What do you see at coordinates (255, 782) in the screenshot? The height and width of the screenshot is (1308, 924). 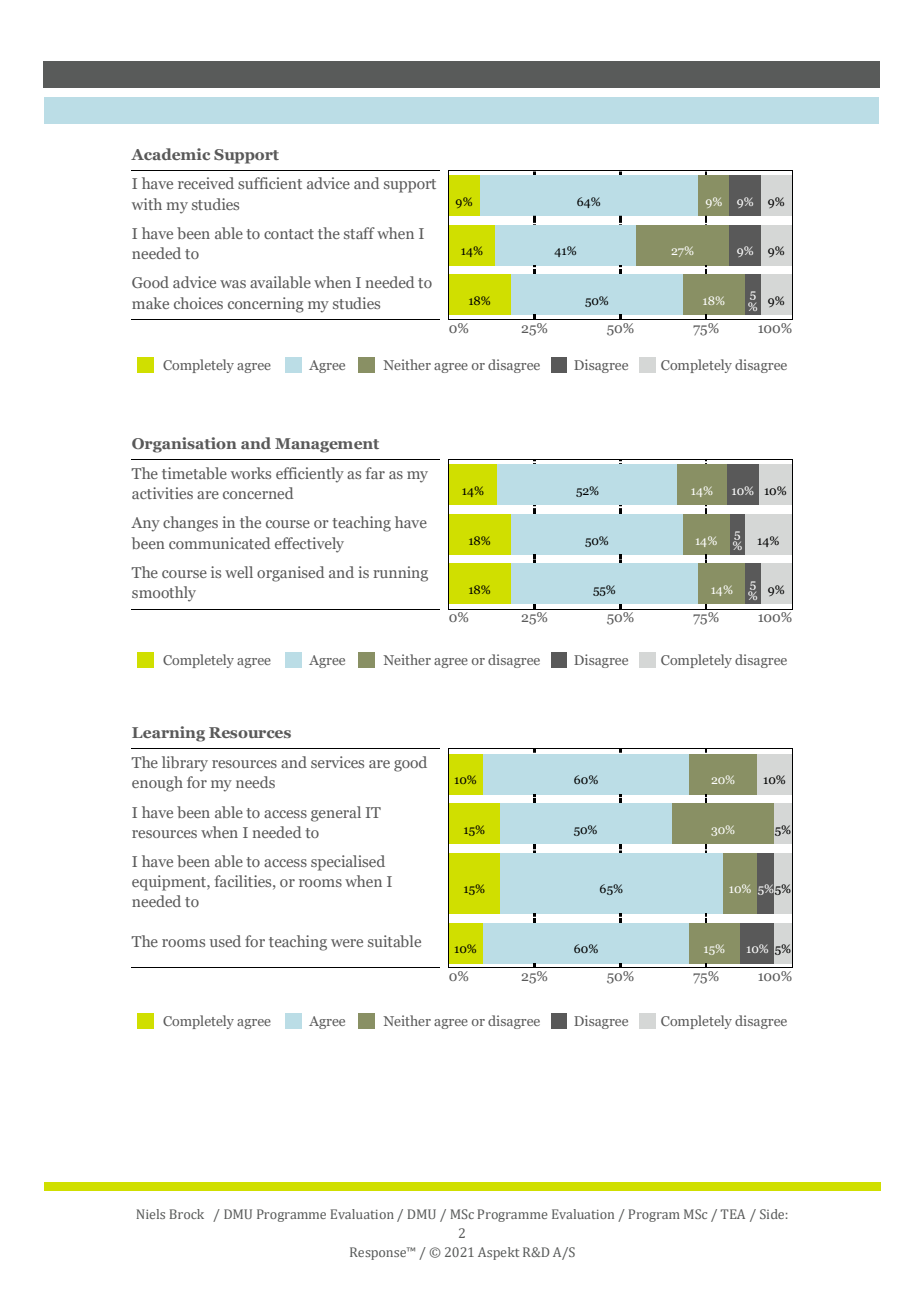 I see `needs` at bounding box center [255, 782].
